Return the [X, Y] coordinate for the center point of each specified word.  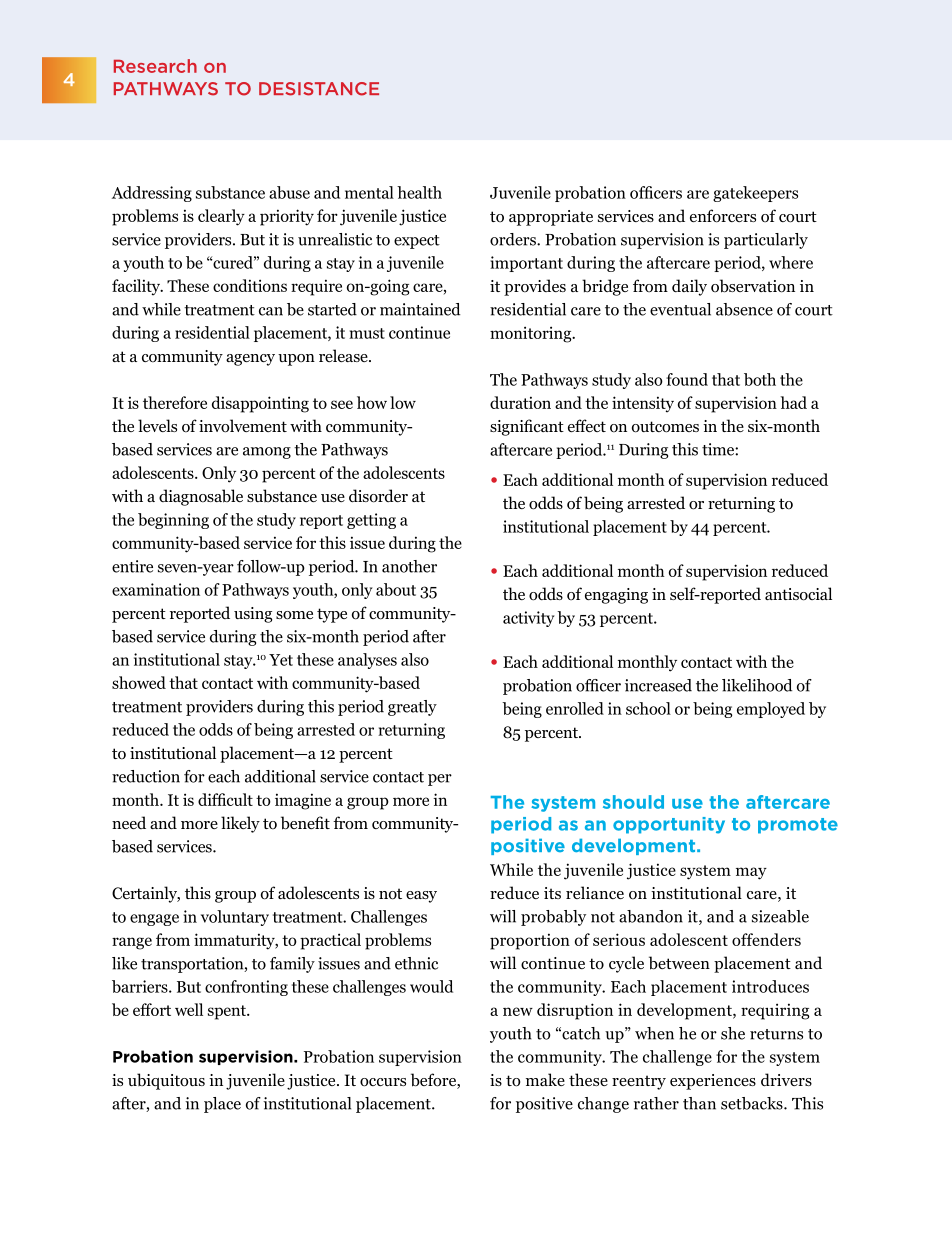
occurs [383, 1082]
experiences [713, 1082]
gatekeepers [755, 194]
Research [155, 66]
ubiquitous [166, 1081]
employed [771, 710]
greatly [412, 708]
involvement [243, 426]
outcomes [665, 427]
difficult [225, 799]
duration [520, 402]
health [419, 192]
